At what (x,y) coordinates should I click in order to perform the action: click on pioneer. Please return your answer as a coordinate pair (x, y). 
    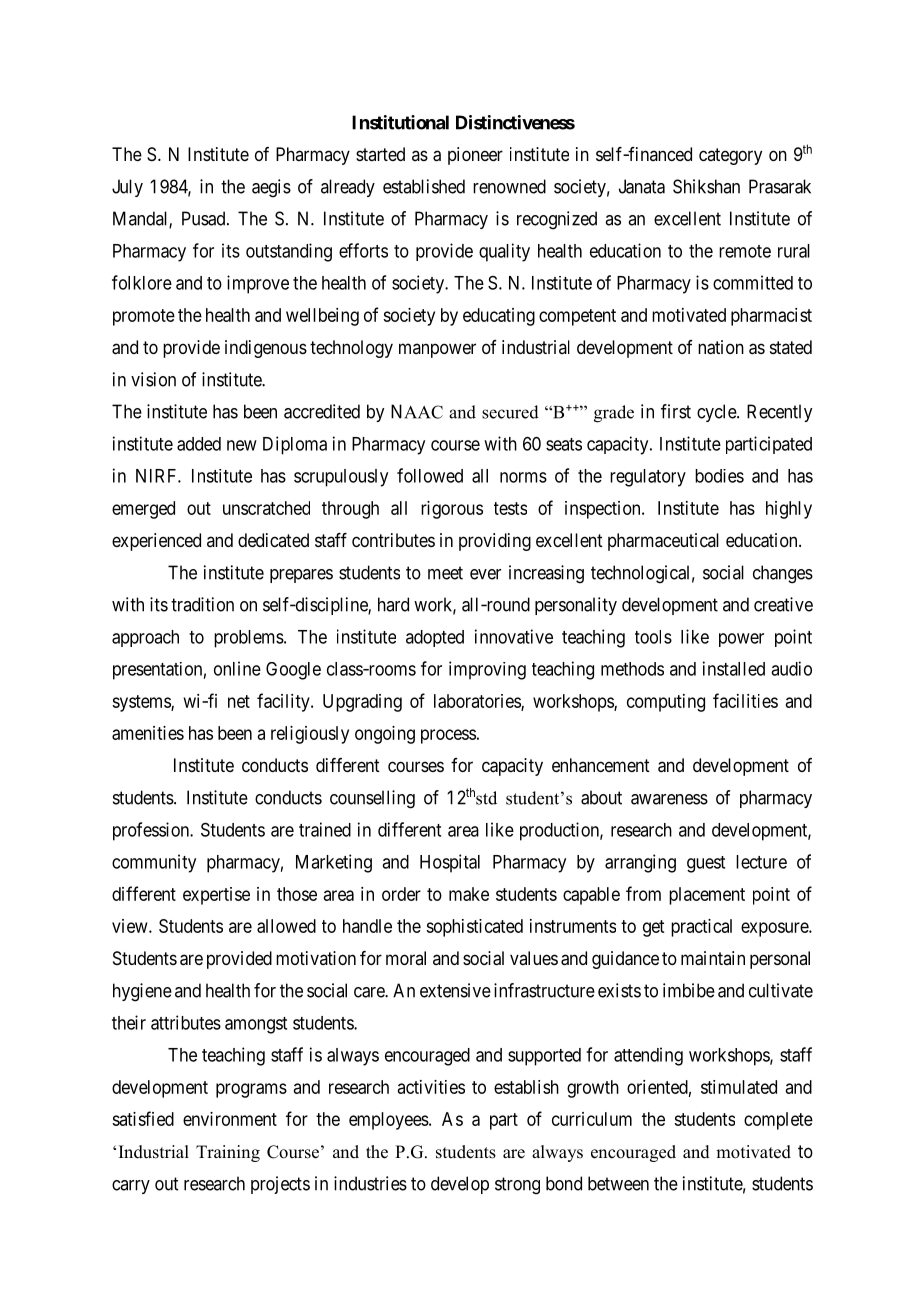
    Looking at the image, I should click on (475, 156).
